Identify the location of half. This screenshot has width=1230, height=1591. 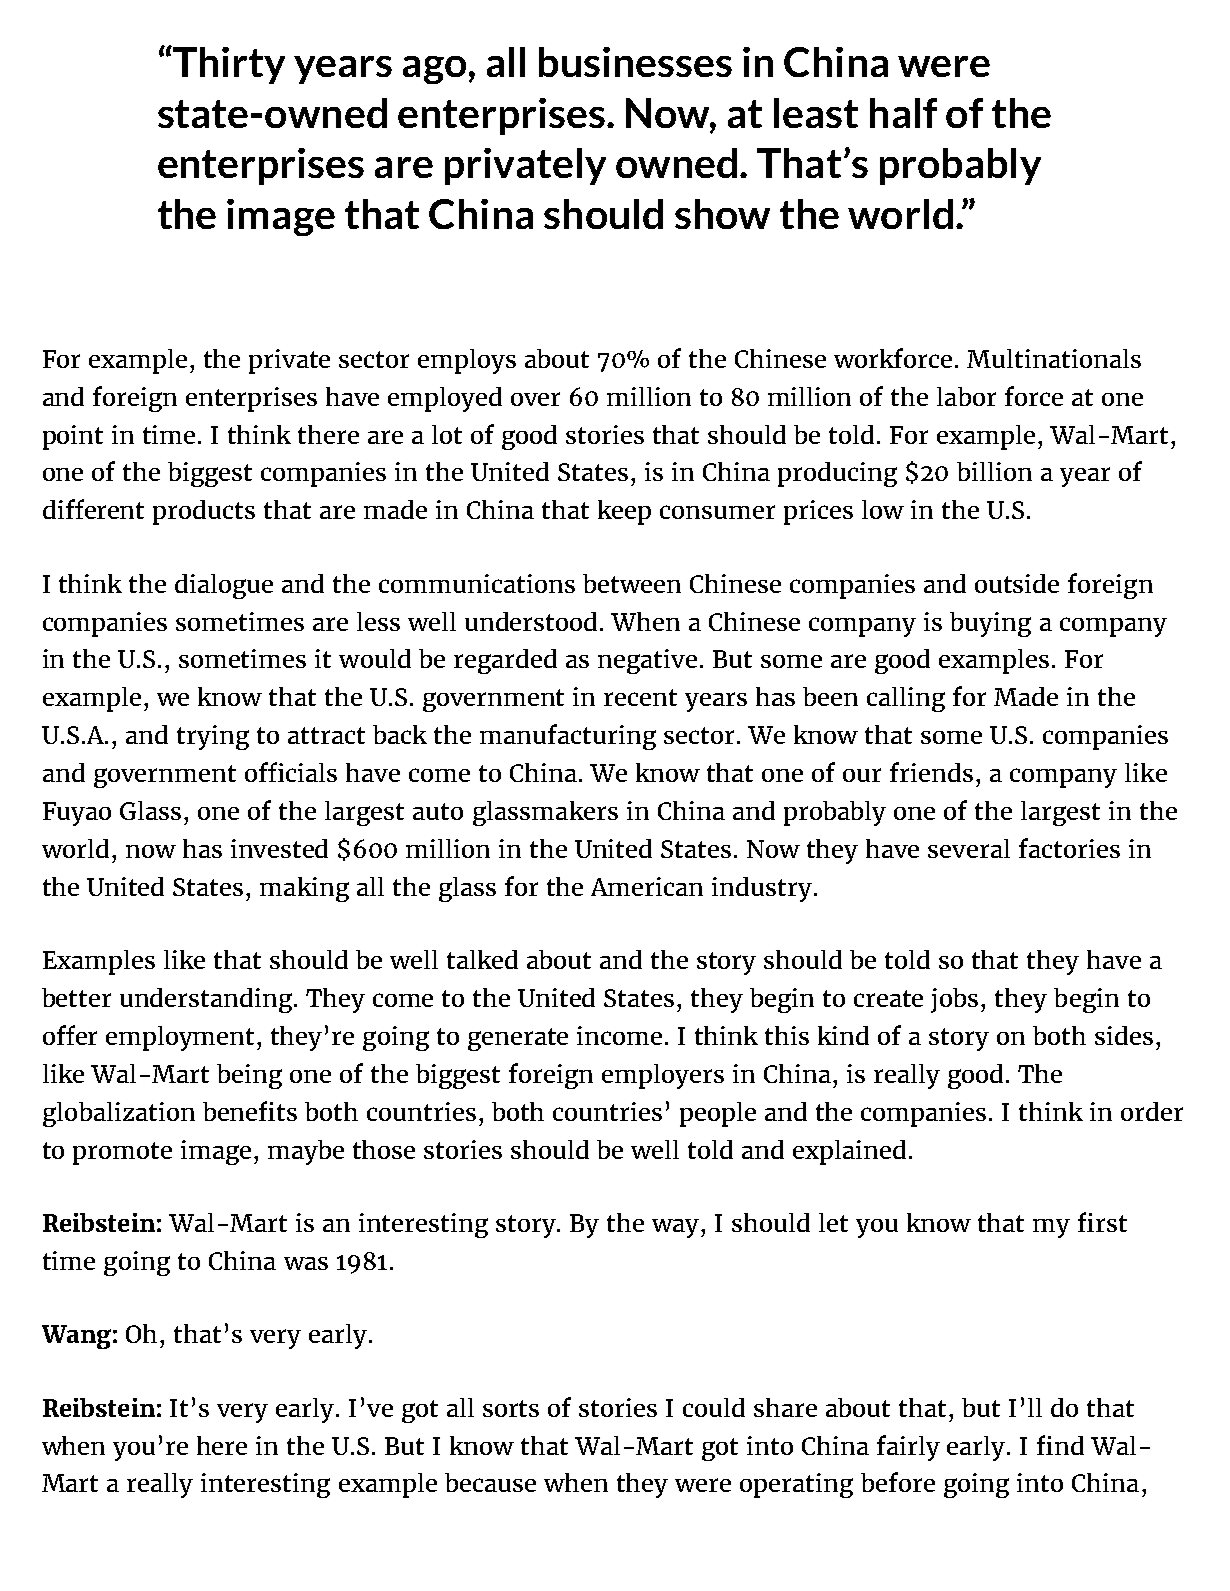
(903, 113).
